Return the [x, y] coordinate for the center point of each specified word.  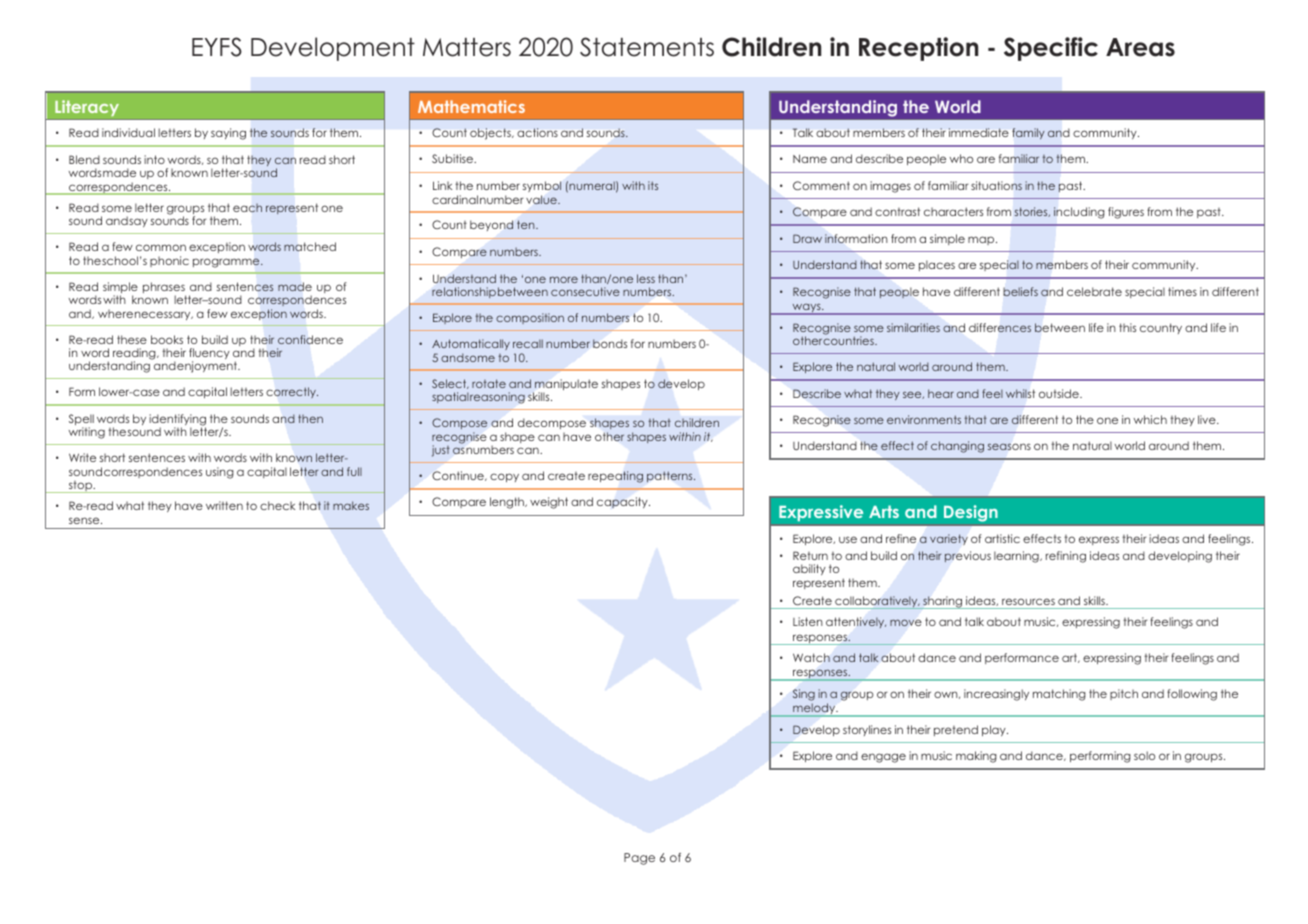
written [224, 505]
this [1127, 327]
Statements [647, 47]
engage [883, 758]
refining [1066, 557]
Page [639, 859]
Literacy [87, 108]
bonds [610, 343]
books [167, 339]
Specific [1051, 49]
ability [809, 569]
